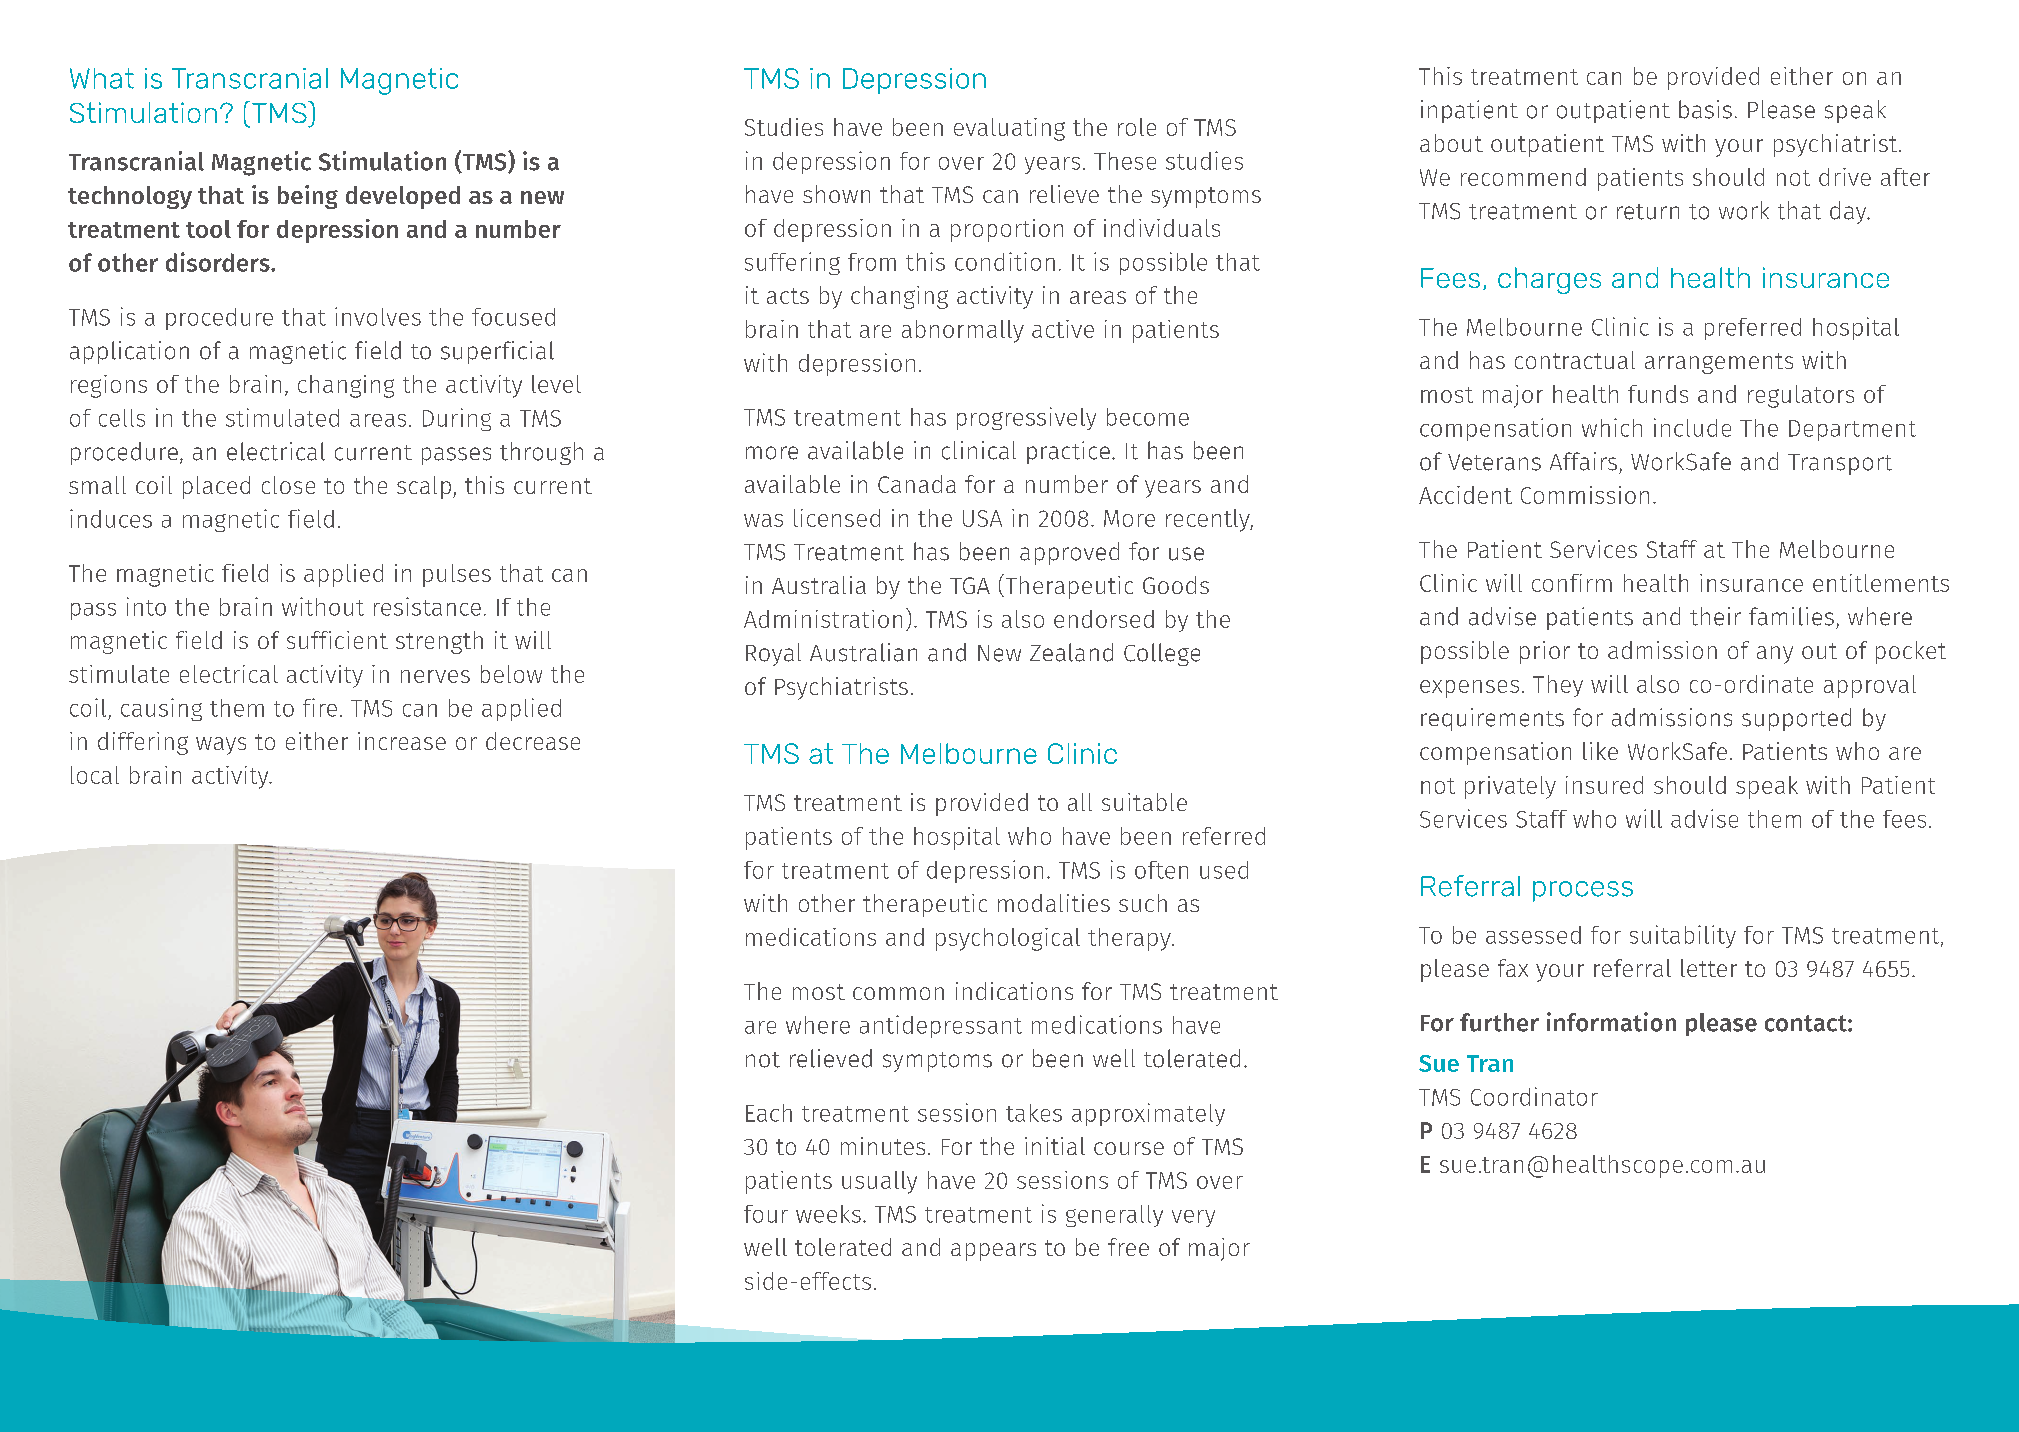  Describe the element at coordinates (766, 1214) in the screenshot. I see `four` at that location.
